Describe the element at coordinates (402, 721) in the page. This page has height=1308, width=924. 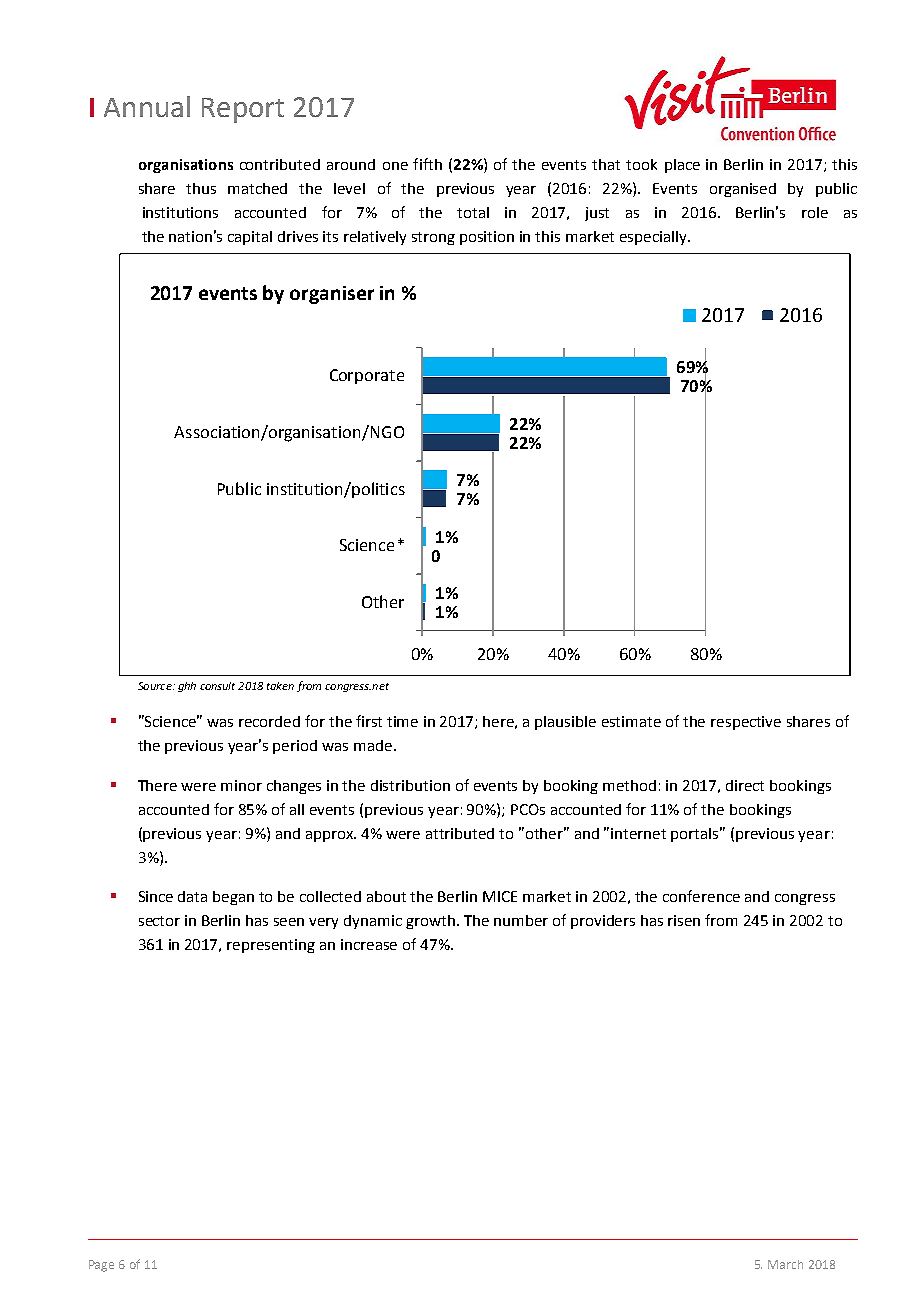
I see `time` at that location.
